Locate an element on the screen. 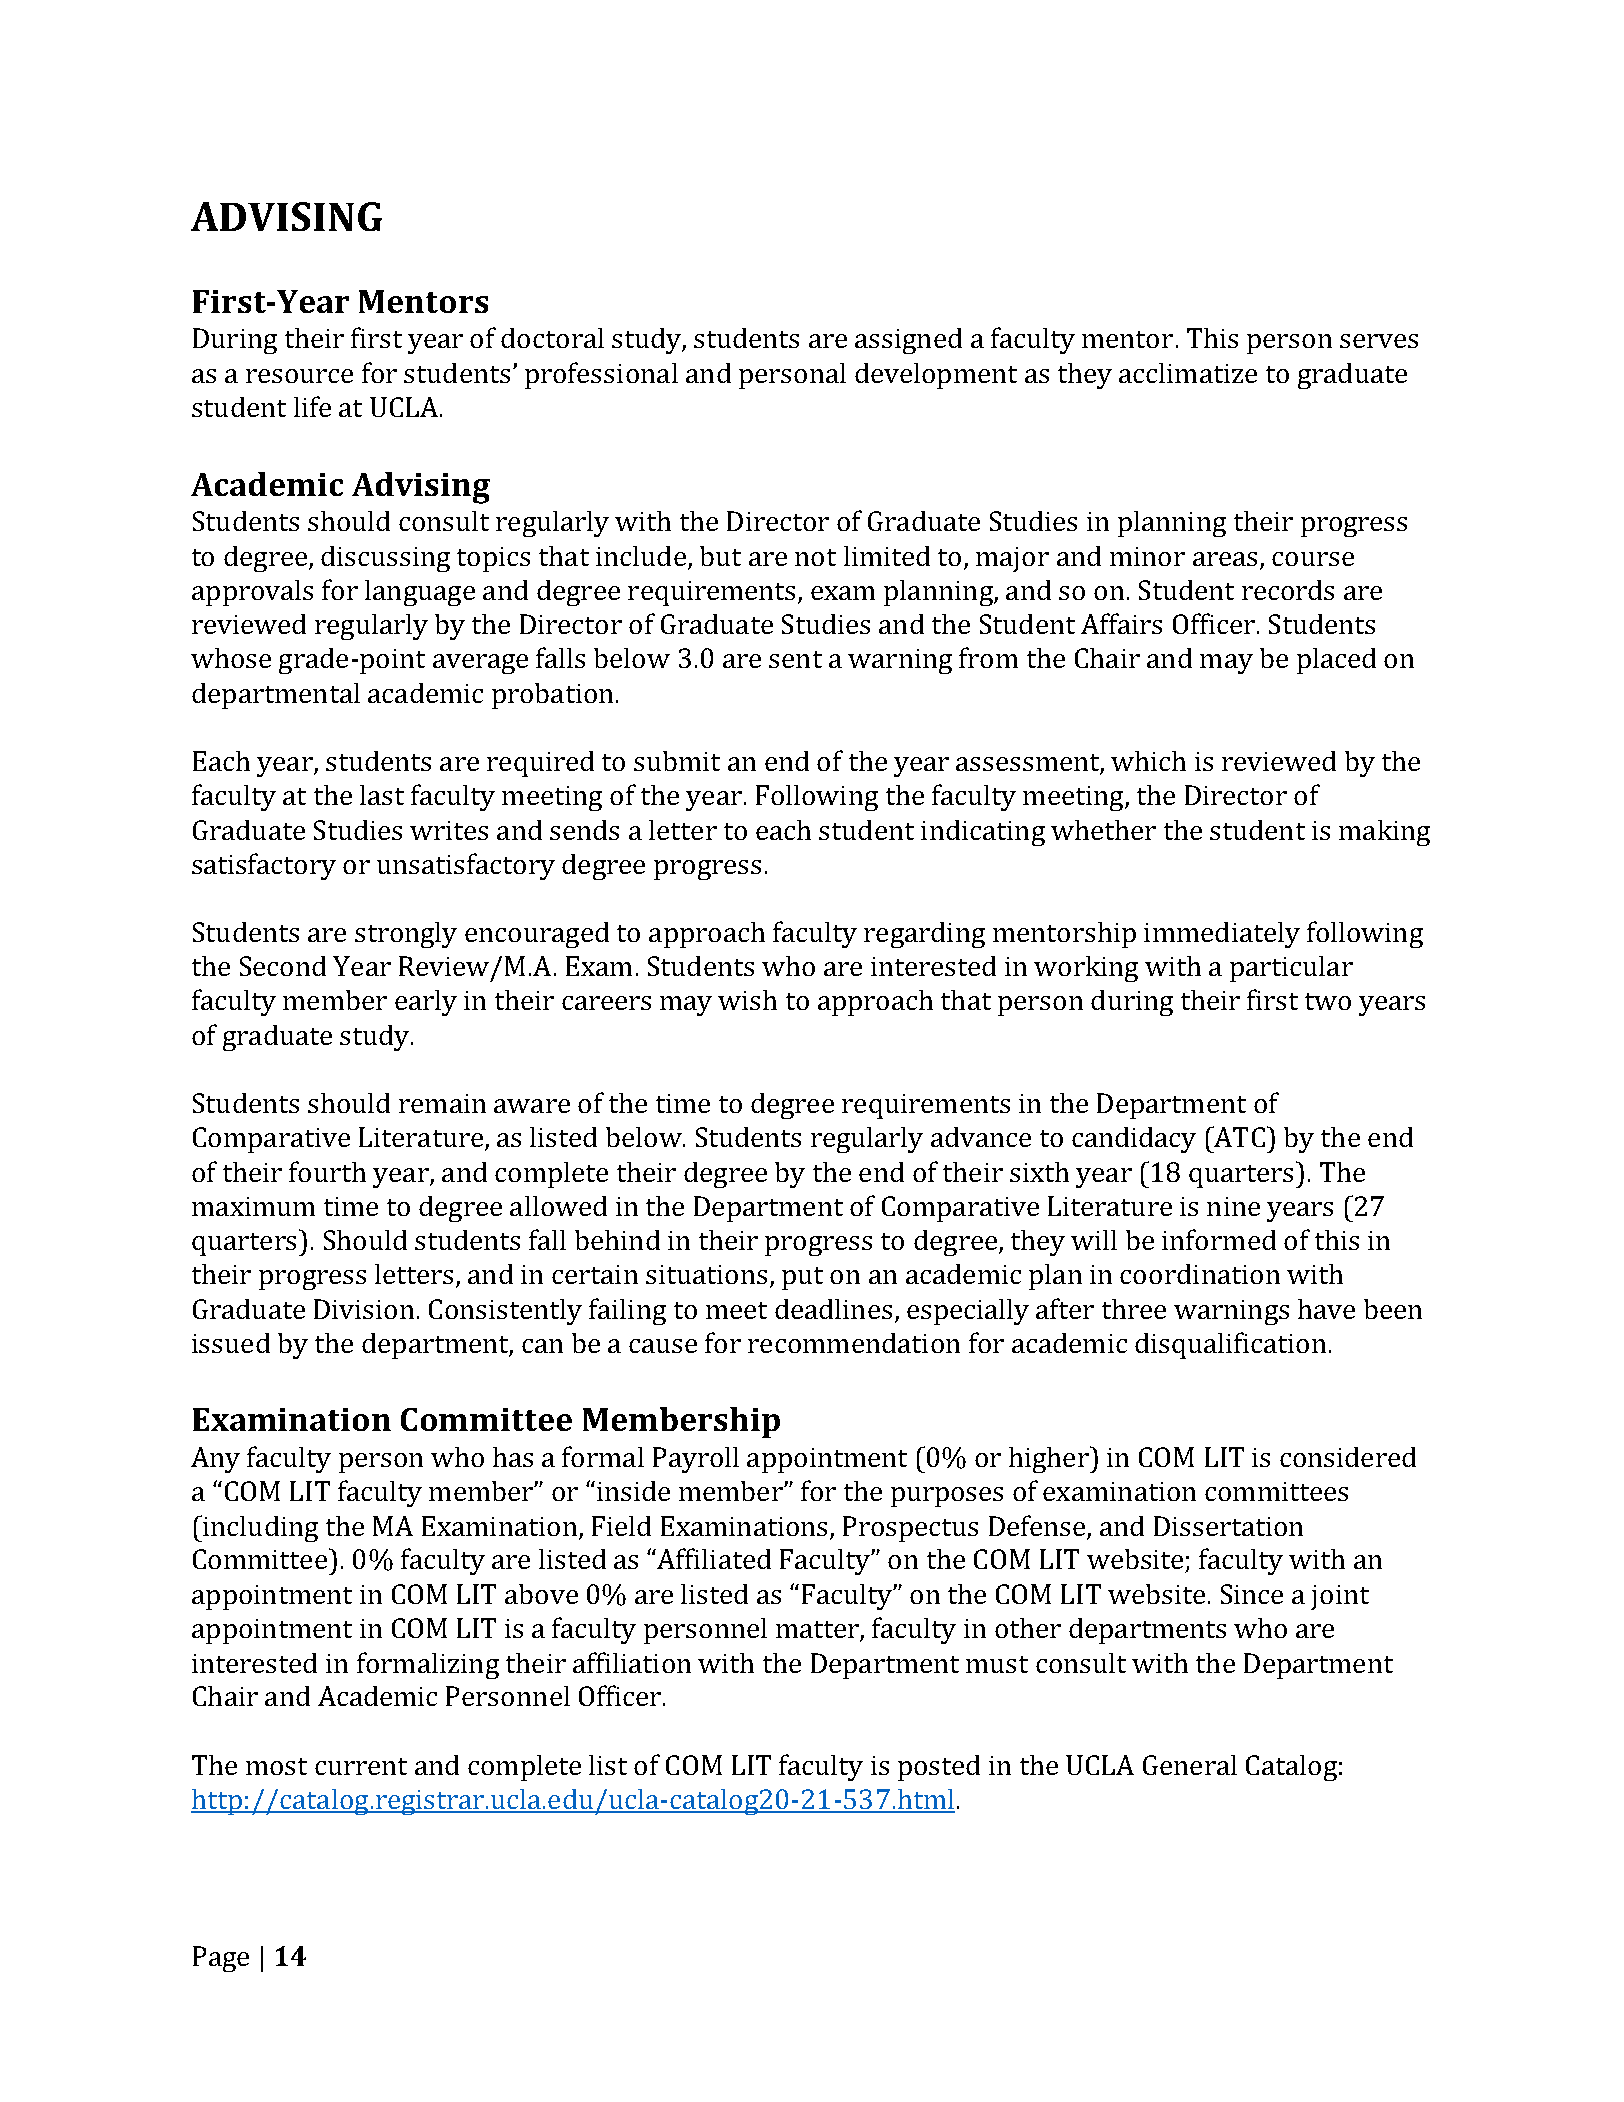  acclimatize is located at coordinates (1188, 373).
